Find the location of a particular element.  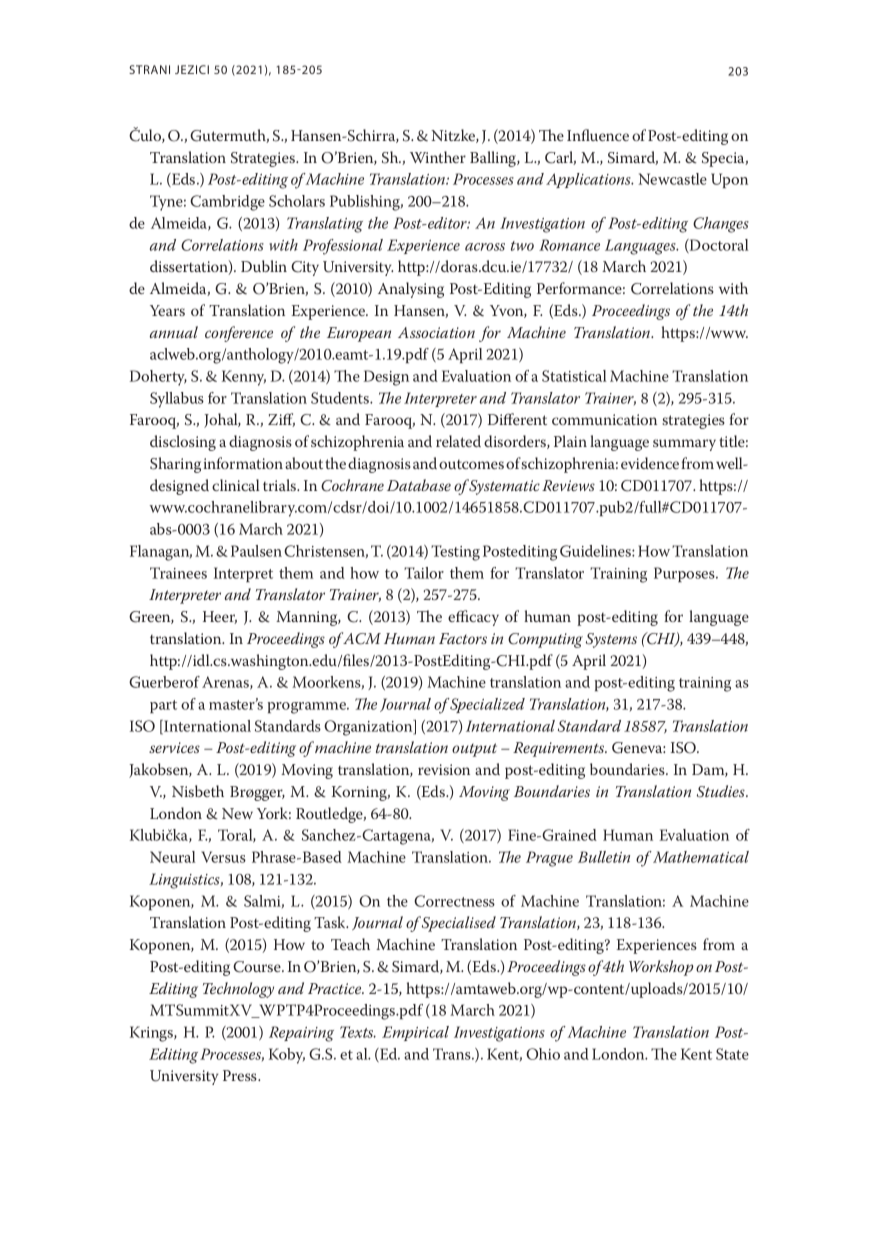

Empirical is located at coordinates (415, 1033).
